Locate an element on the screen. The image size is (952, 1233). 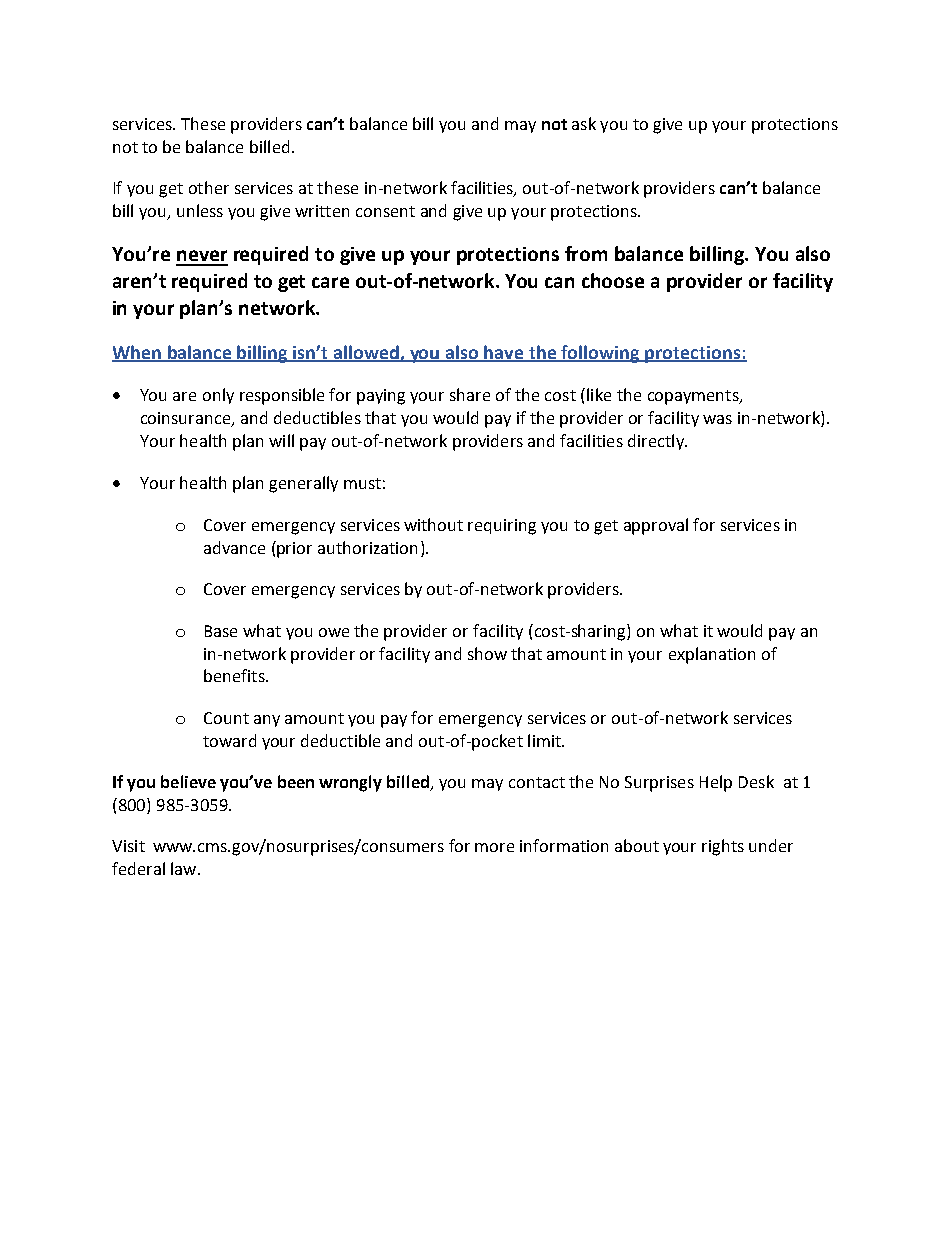
law is located at coordinates (185, 868).
